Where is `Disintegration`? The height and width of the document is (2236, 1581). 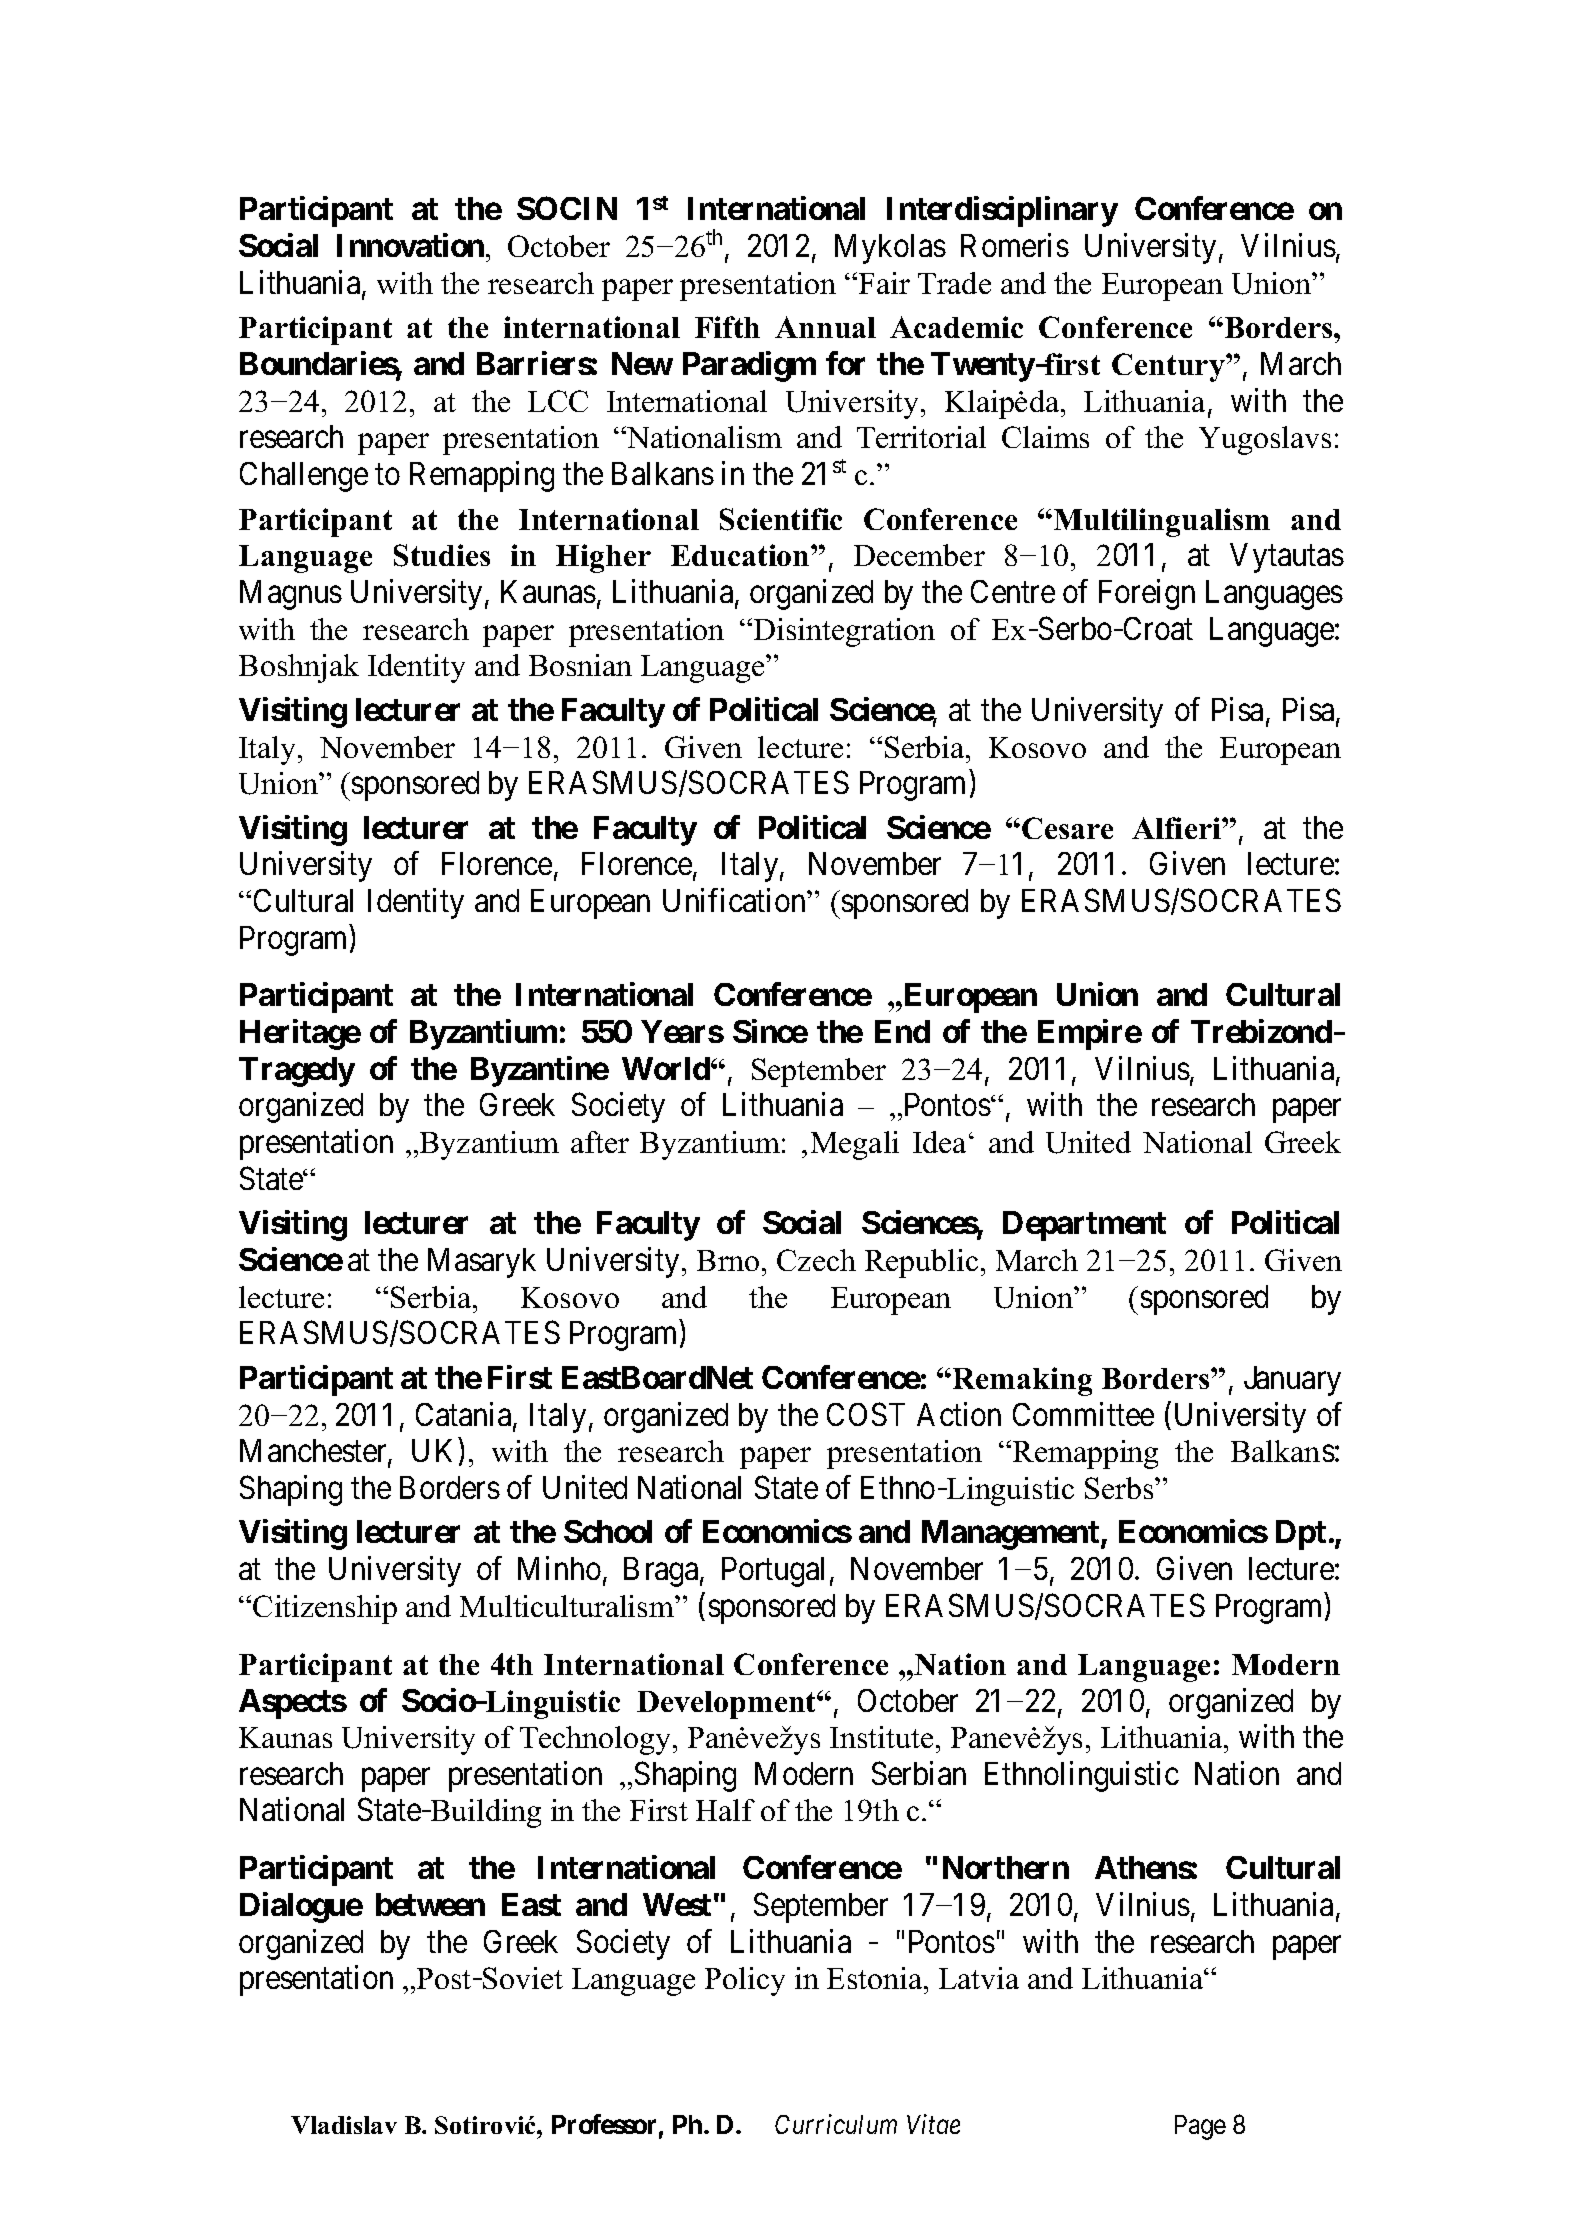
Disintegration is located at coordinates (844, 632).
